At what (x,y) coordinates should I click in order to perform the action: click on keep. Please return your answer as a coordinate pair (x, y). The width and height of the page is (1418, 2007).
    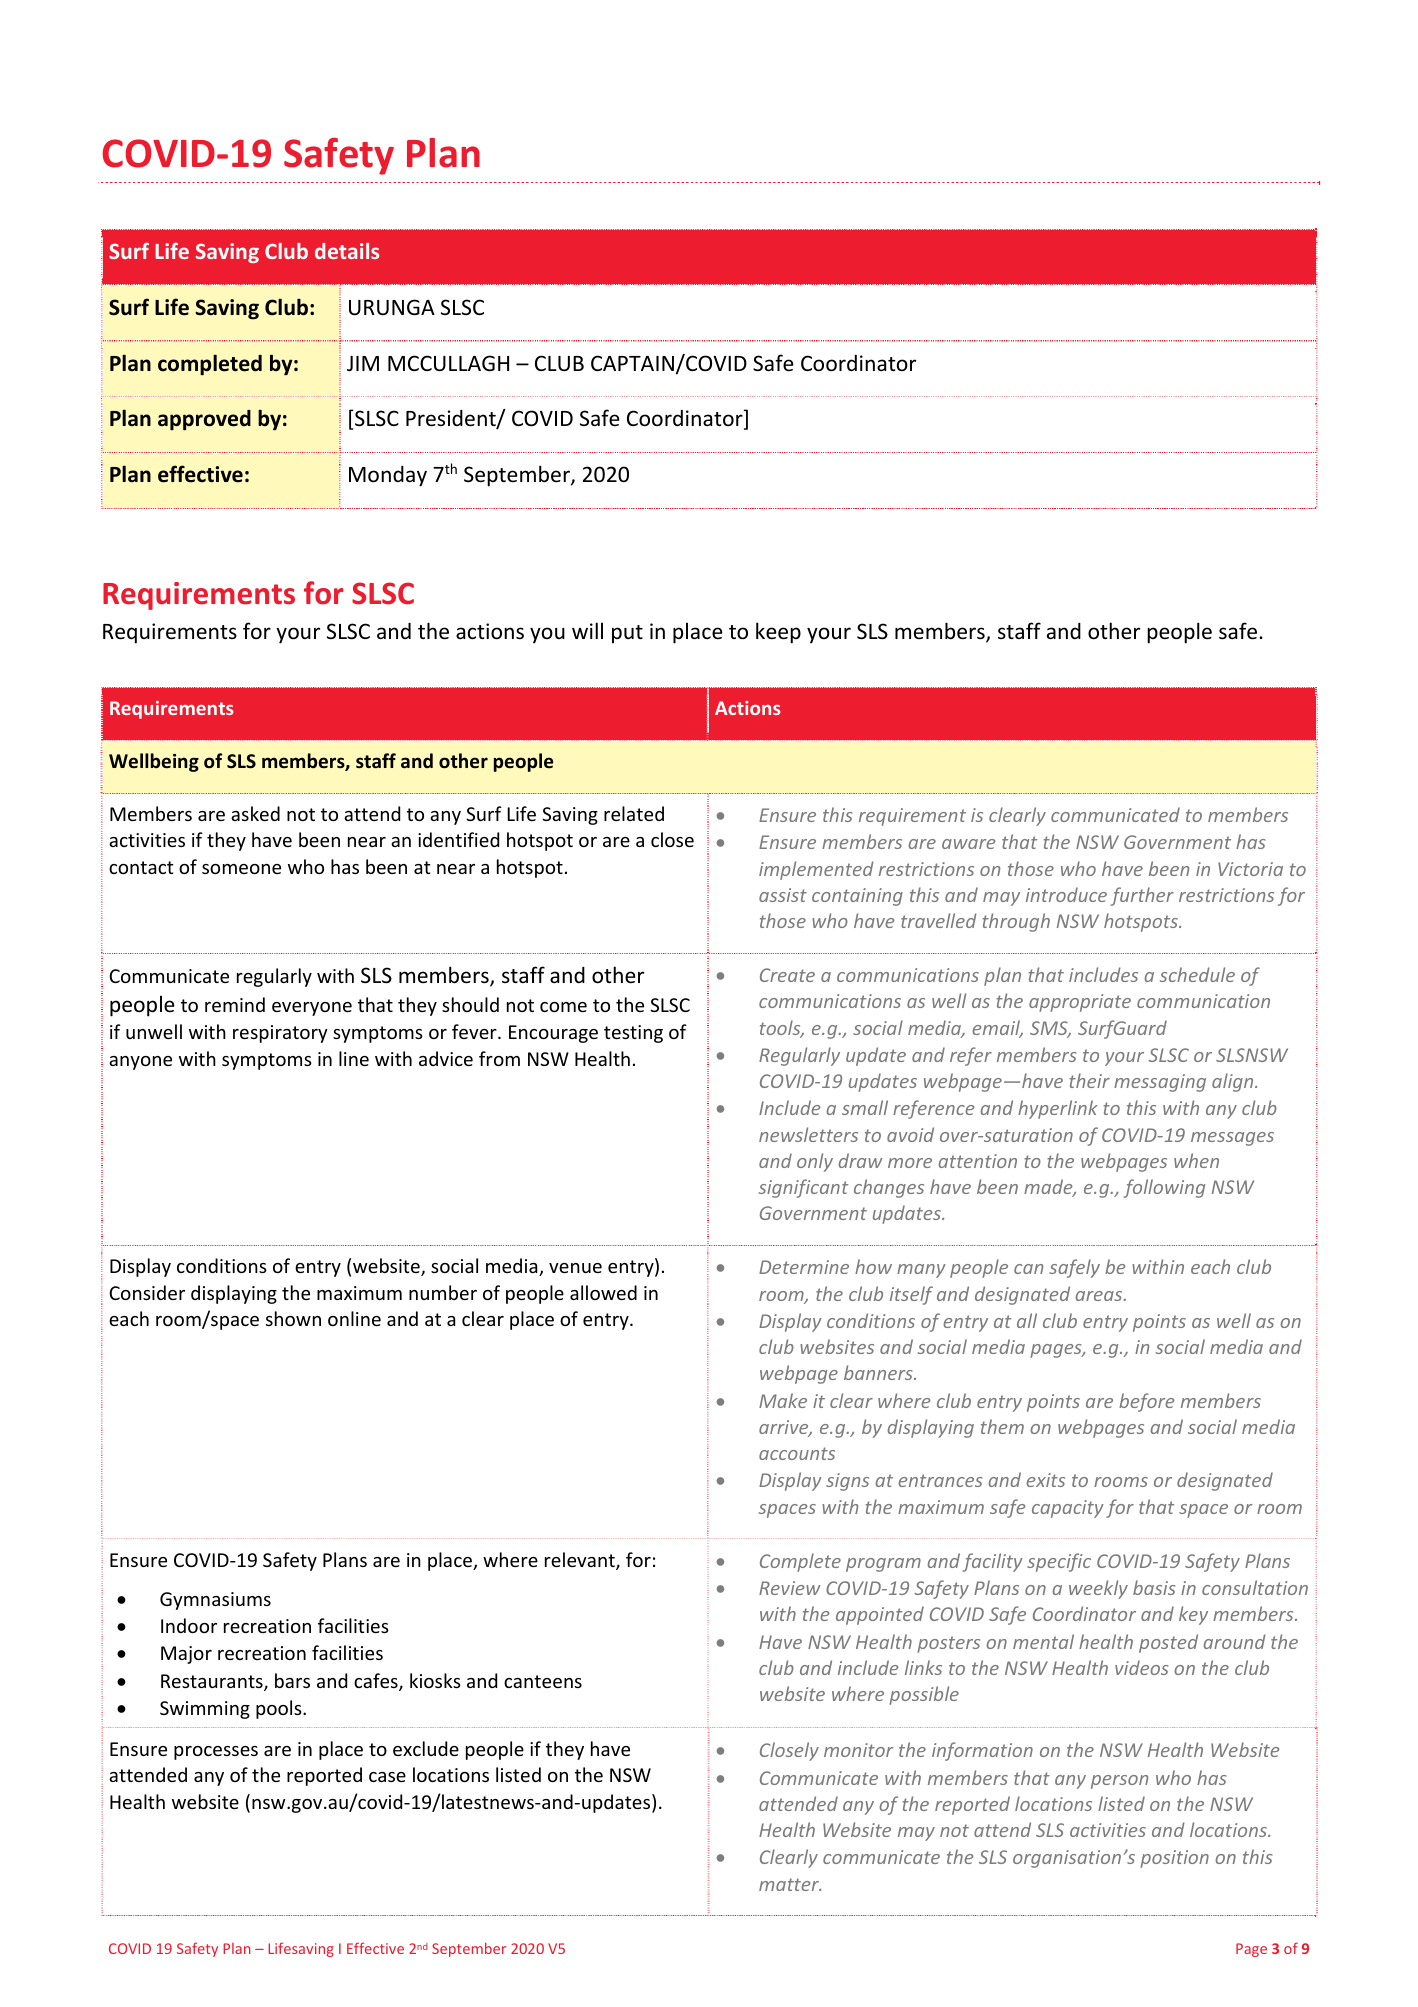
    Looking at the image, I should click on (778, 633).
